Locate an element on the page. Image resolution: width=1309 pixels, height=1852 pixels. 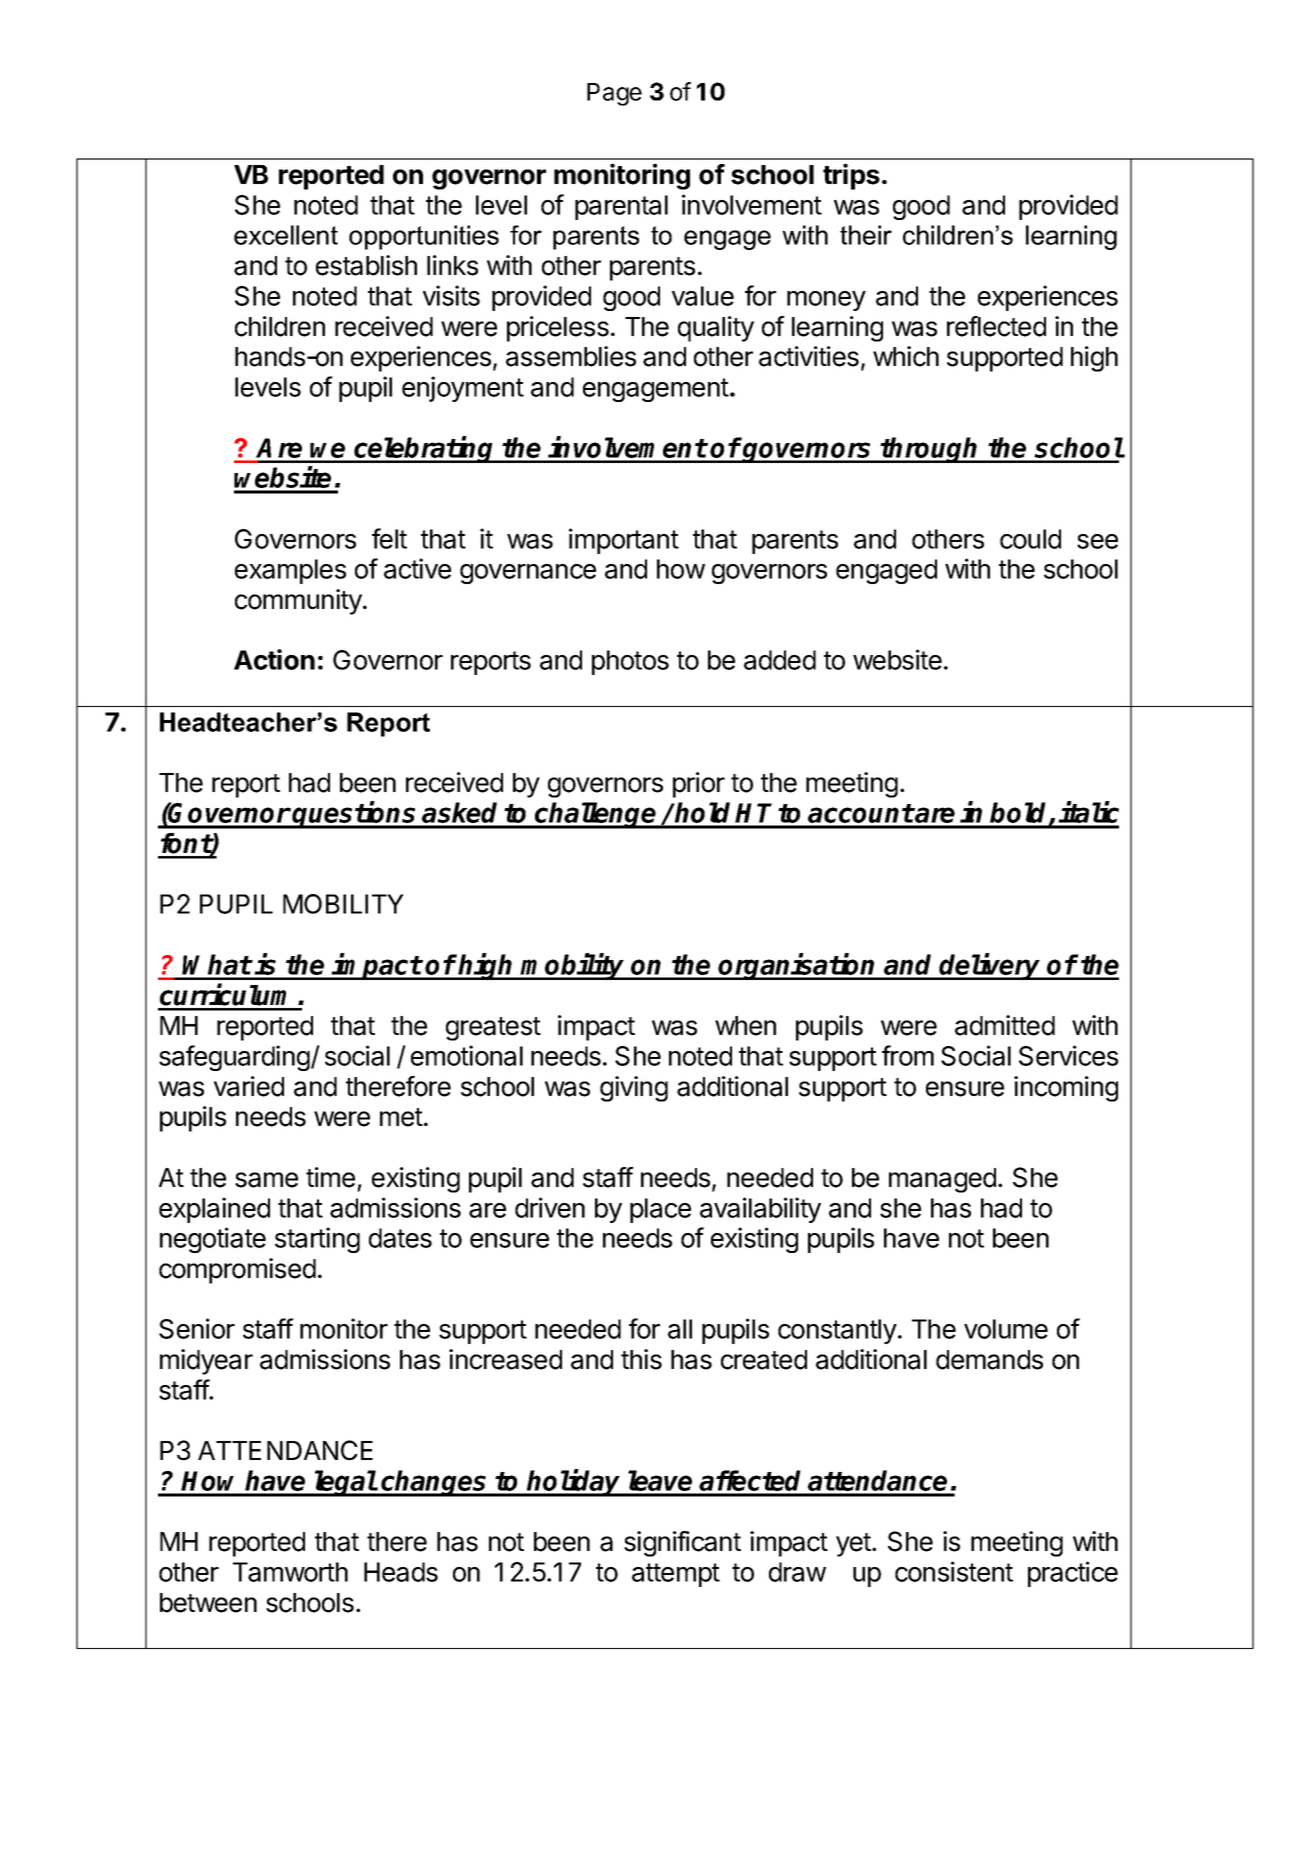
trips is located at coordinates (851, 176).
